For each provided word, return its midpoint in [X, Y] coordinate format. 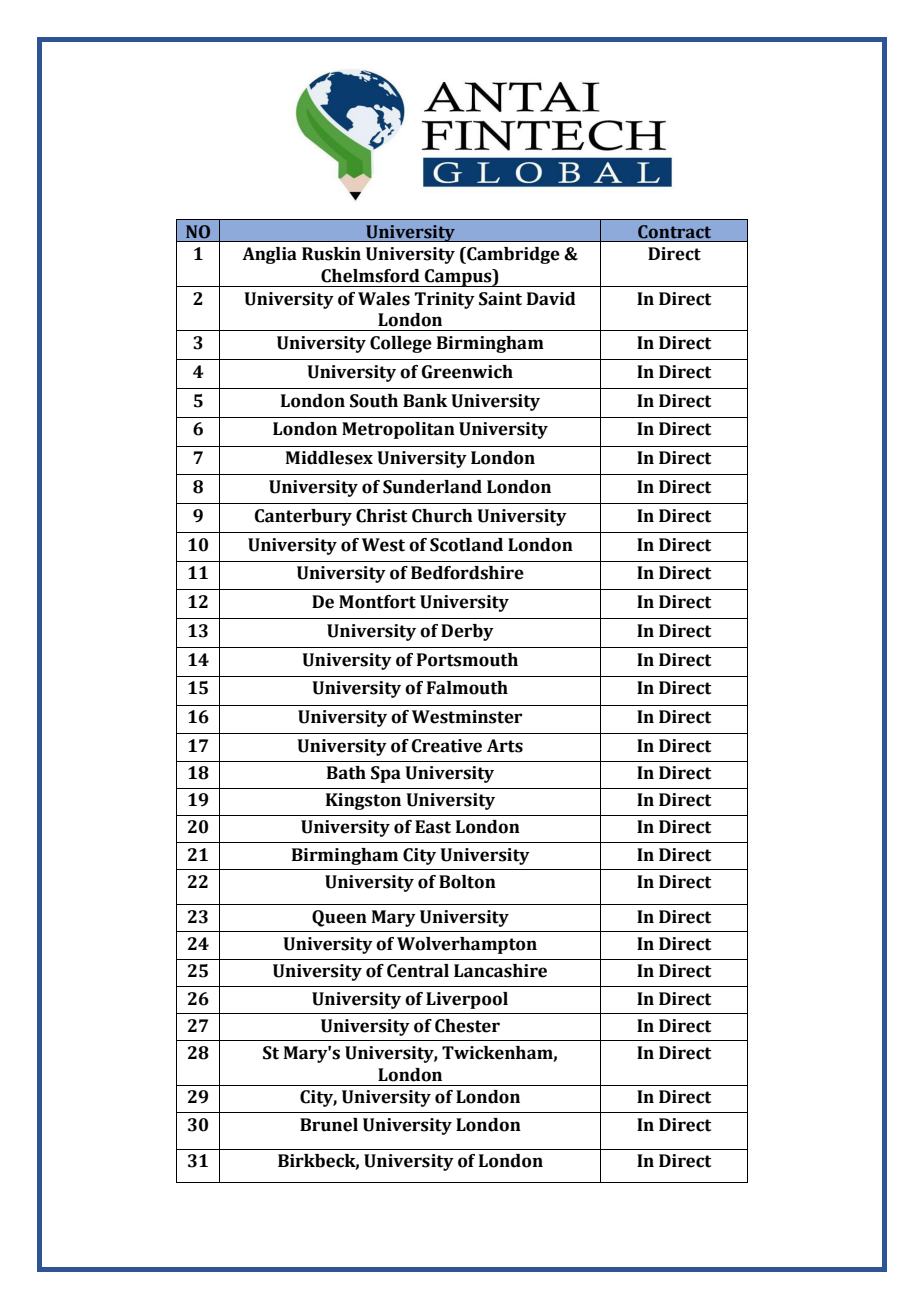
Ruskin [331, 254]
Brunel [329, 1125]
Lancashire [500, 971]
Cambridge [512, 255]
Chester [467, 1026]
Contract [674, 232]
